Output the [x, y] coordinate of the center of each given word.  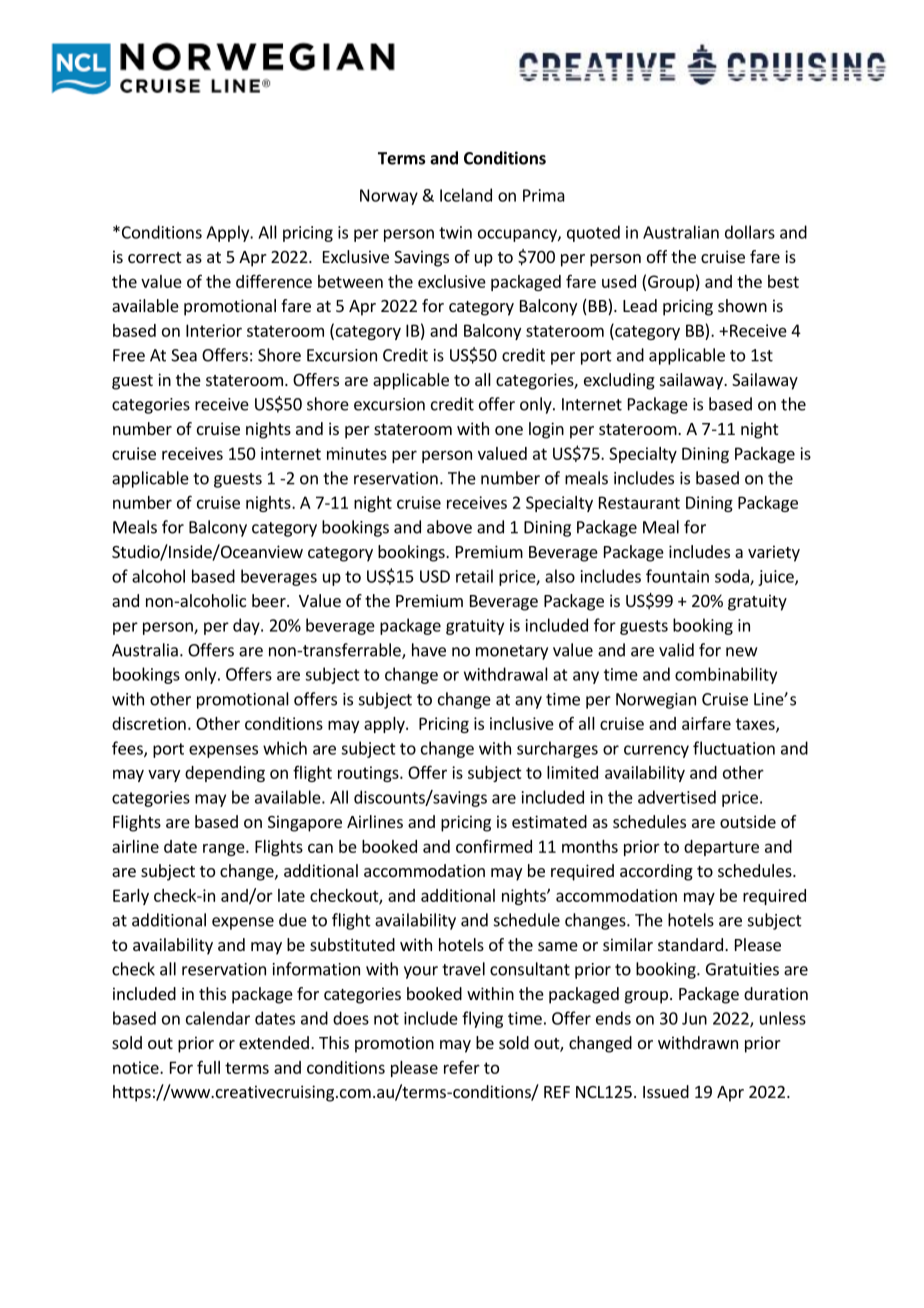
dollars [750, 232]
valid [676, 650]
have [429, 650]
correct [154, 257]
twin [455, 232]
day [247, 626]
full [208, 1067]
